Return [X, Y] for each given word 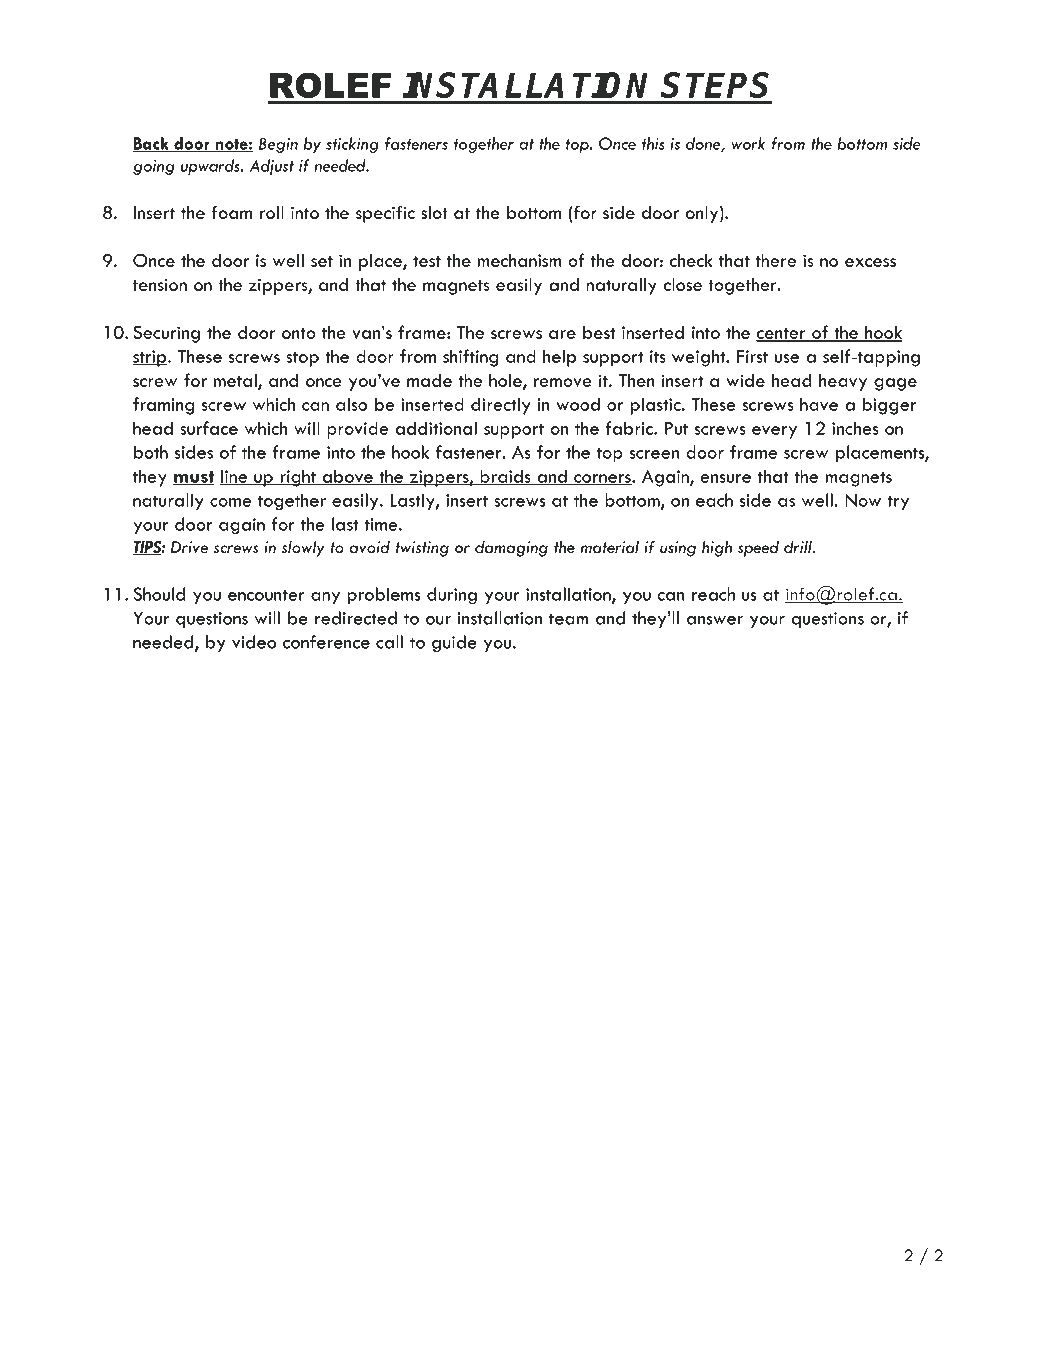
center [782, 334]
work [748, 143]
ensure [725, 478]
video [254, 642]
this [653, 143]
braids [505, 477]
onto [299, 333]
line [235, 477]
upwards [211, 167]
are [562, 334]
